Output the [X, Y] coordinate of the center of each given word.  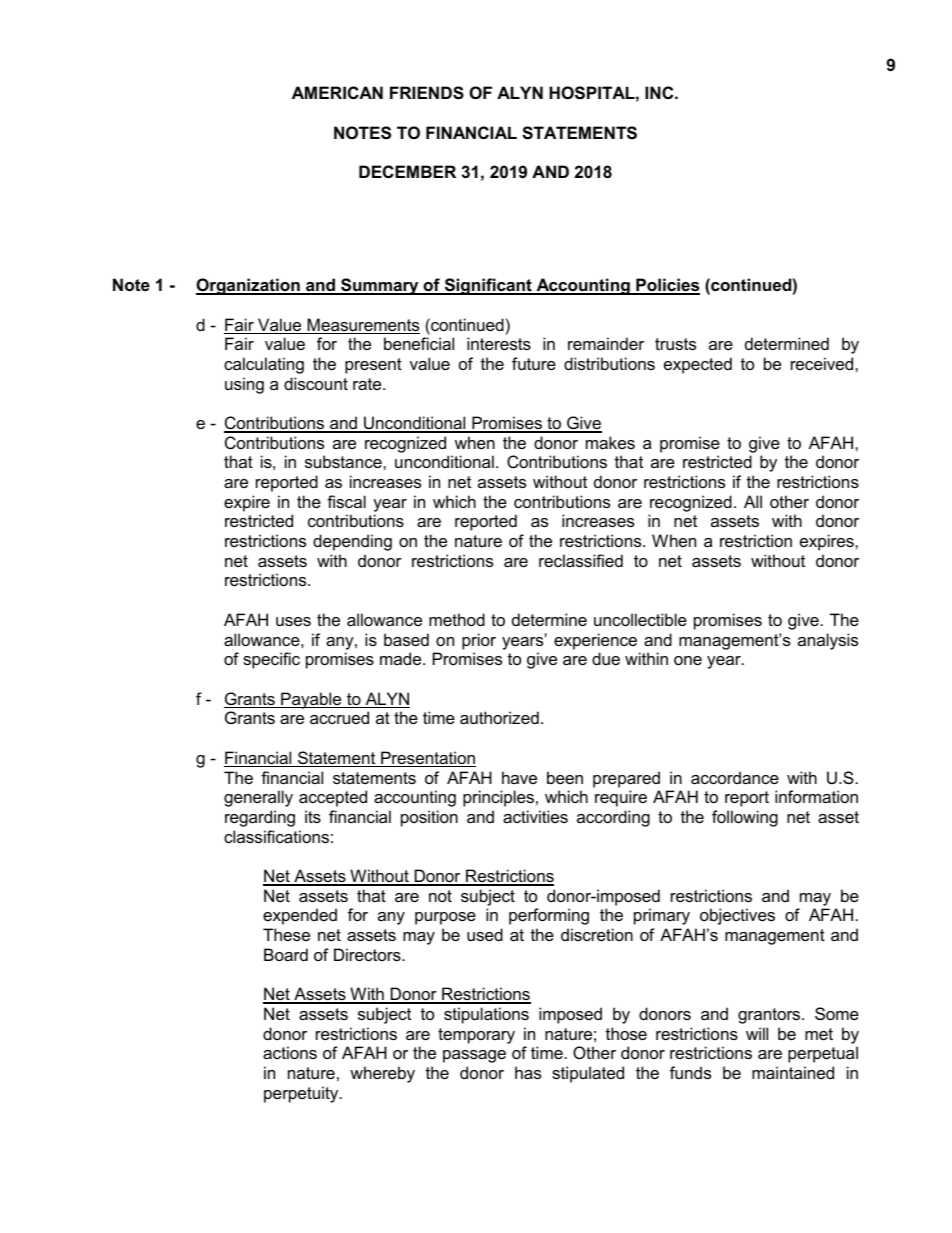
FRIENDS [427, 93]
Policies [667, 286]
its [313, 816]
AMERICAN [337, 92]
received [823, 363]
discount [316, 383]
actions [290, 1052]
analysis [828, 641]
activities [535, 816]
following [745, 818]
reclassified [581, 560]
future [534, 363]
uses [293, 621]
